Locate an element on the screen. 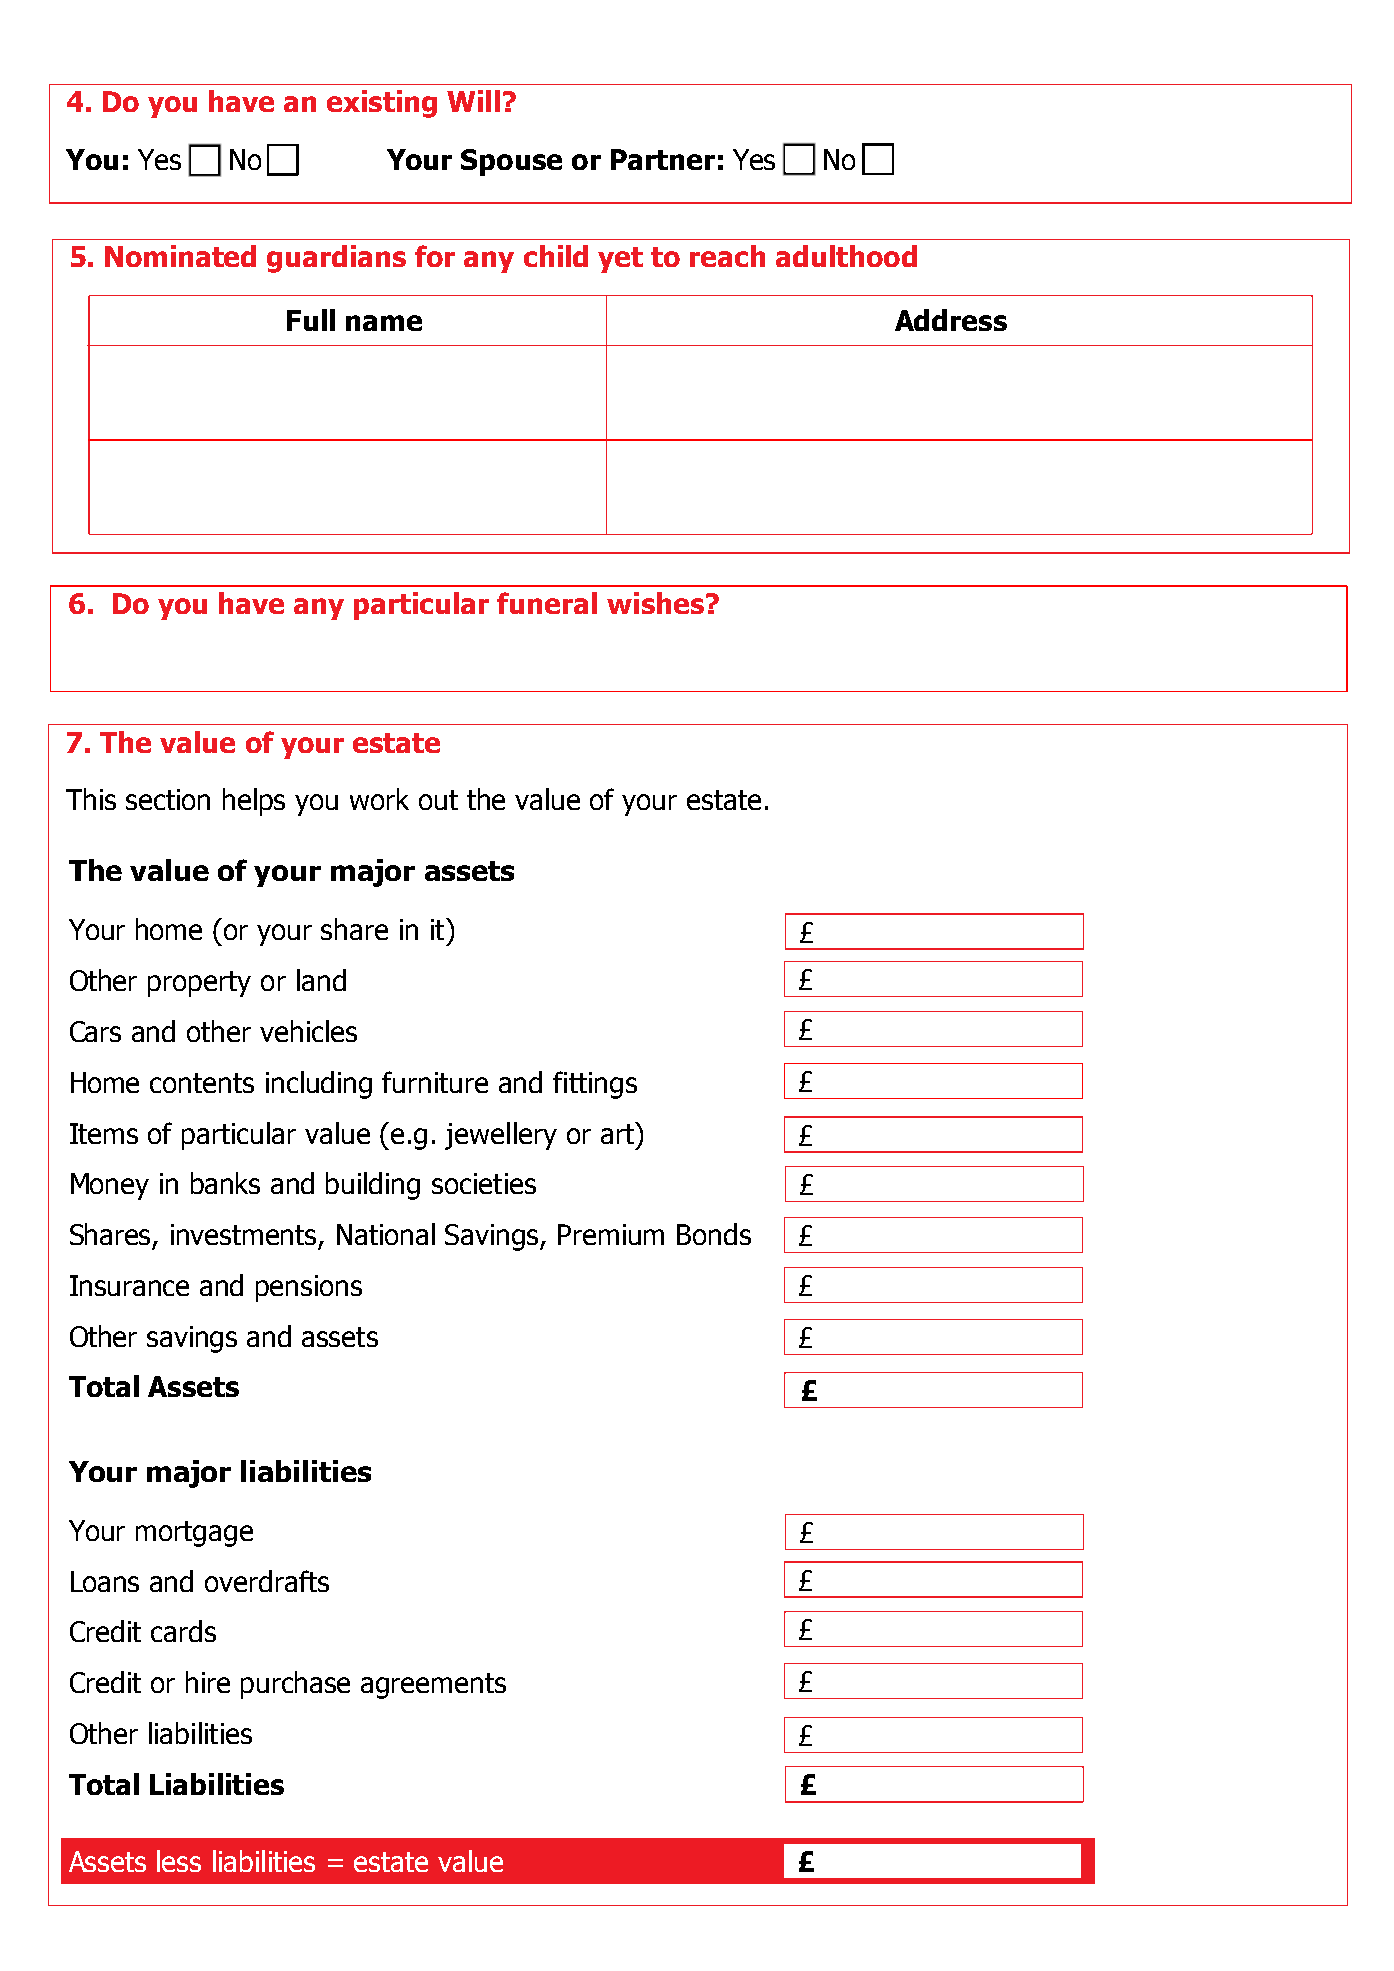 The image size is (1394, 1971). Address is located at coordinates (951, 320).
